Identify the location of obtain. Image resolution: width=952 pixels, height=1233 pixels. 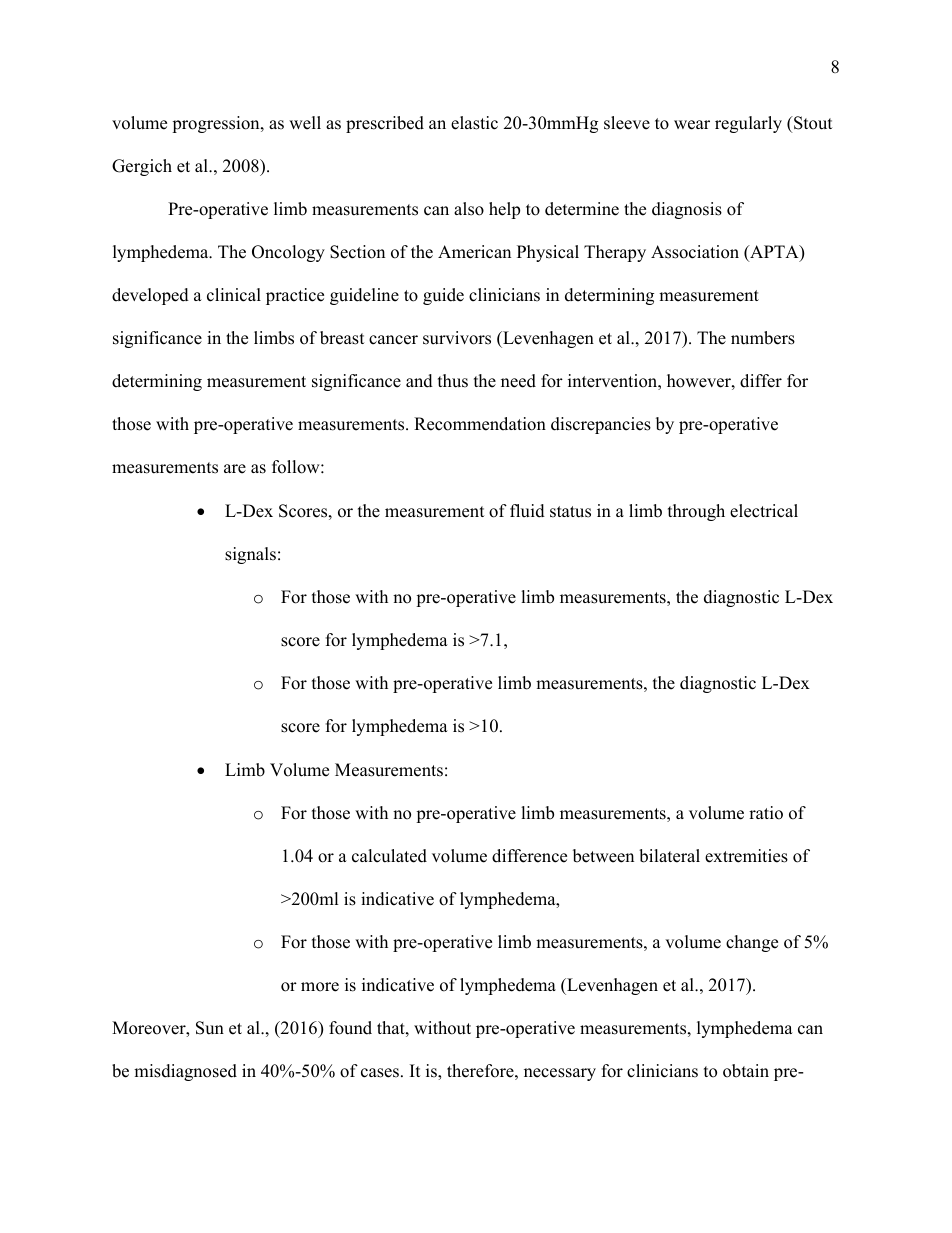
(746, 1071).
